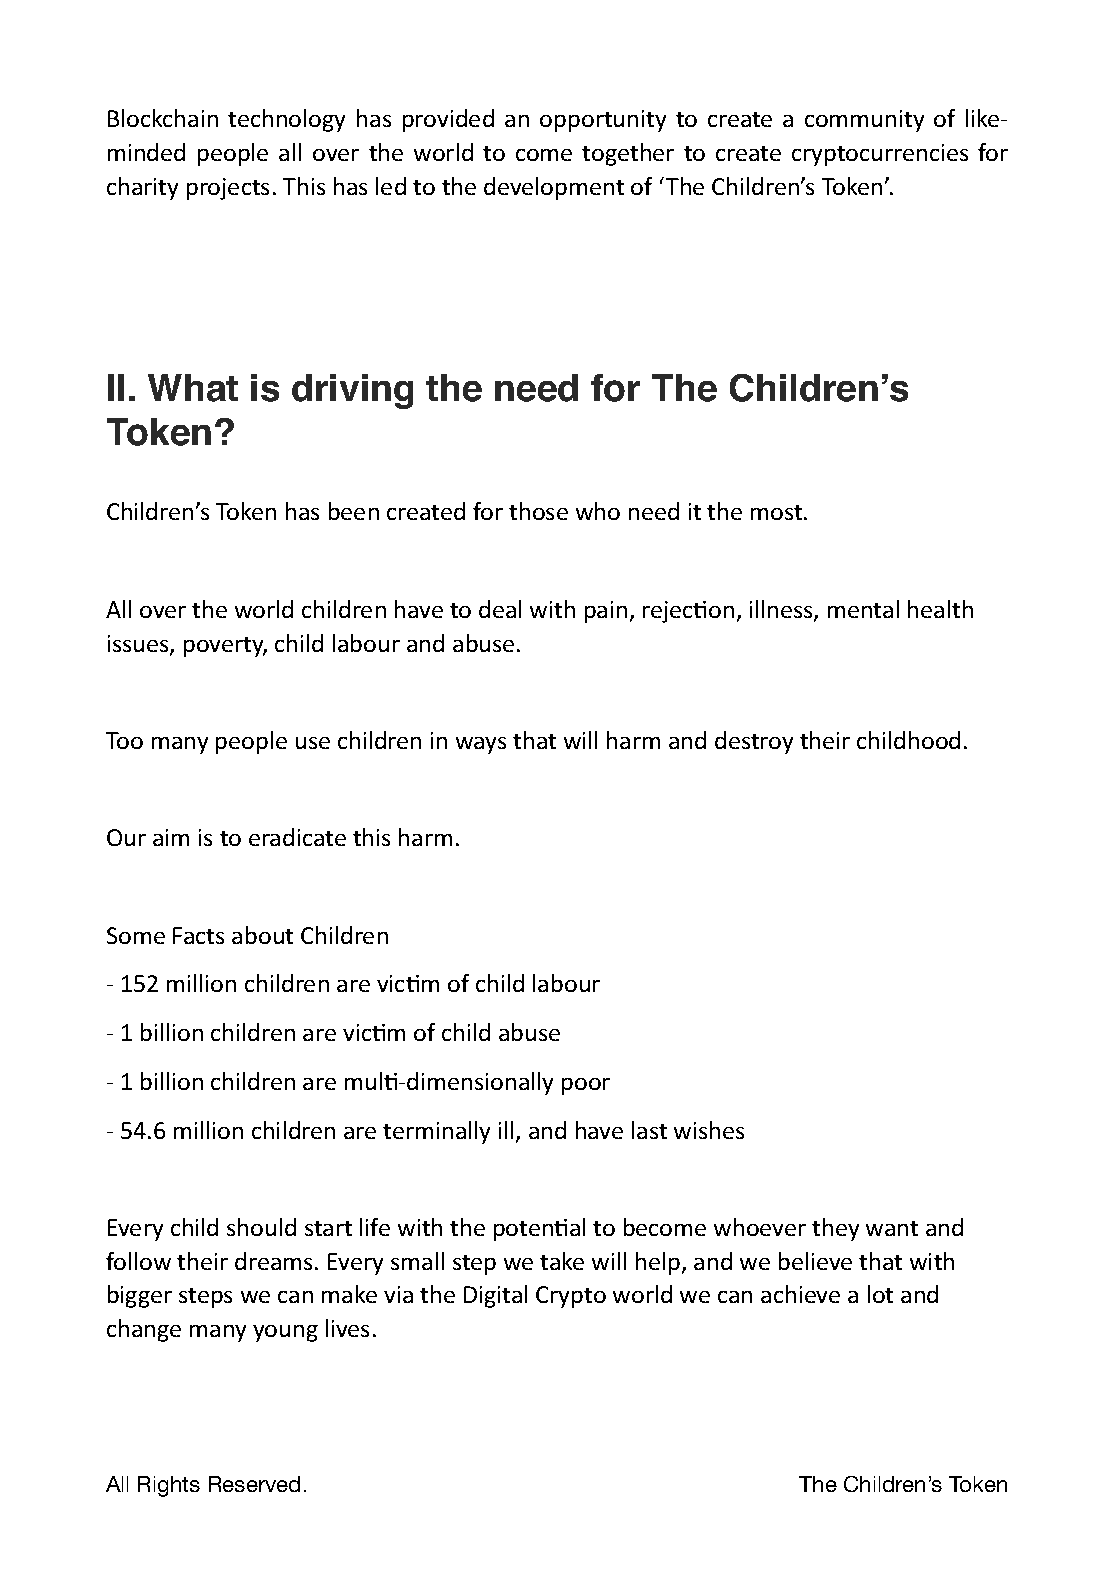 The height and width of the screenshot is (1577, 1115). What do you see at coordinates (171, 837) in the screenshot?
I see `aim` at bounding box center [171, 837].
